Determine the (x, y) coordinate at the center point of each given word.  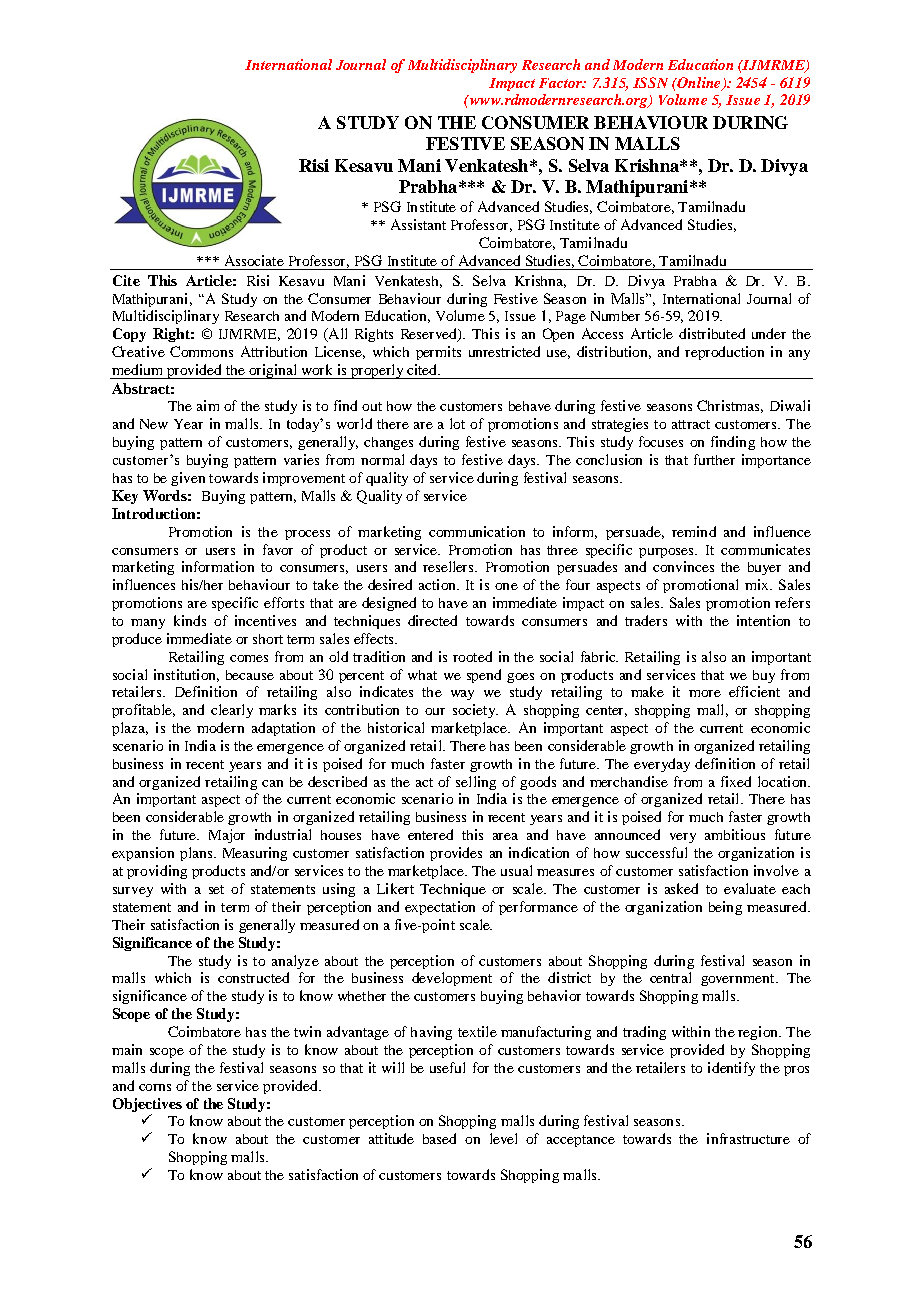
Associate (254, 260)
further (714, 459)
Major (227, 836)
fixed (736, 781)
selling (476, 783)
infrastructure (748, 1138)
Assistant (418, 224)
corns (155, 1087)
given (188, 479)
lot (457, 423)
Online (699, 83)
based (439, 1138)
